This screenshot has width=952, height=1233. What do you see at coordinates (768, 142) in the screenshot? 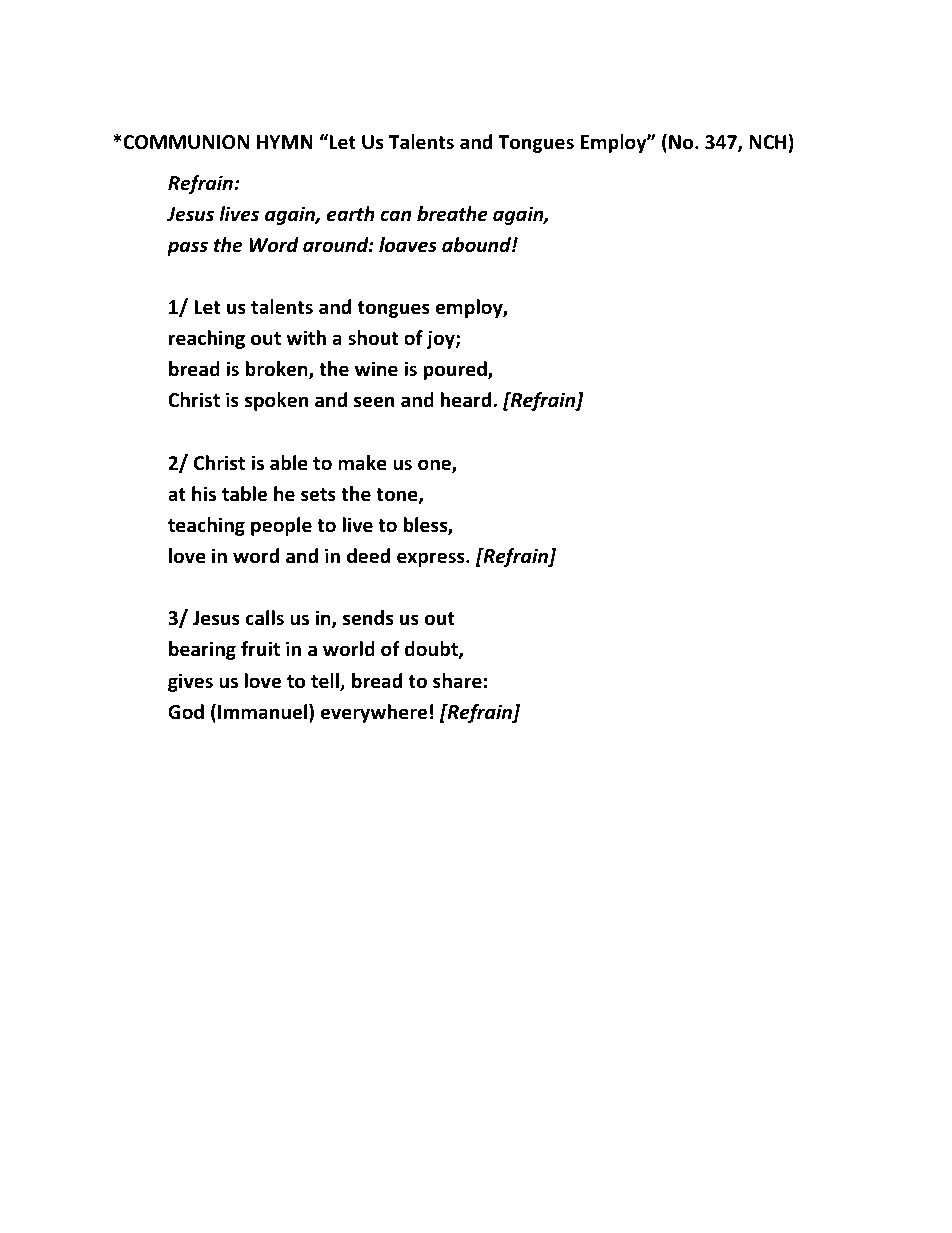
I see `NCH` at bounding box center [768, 142].
